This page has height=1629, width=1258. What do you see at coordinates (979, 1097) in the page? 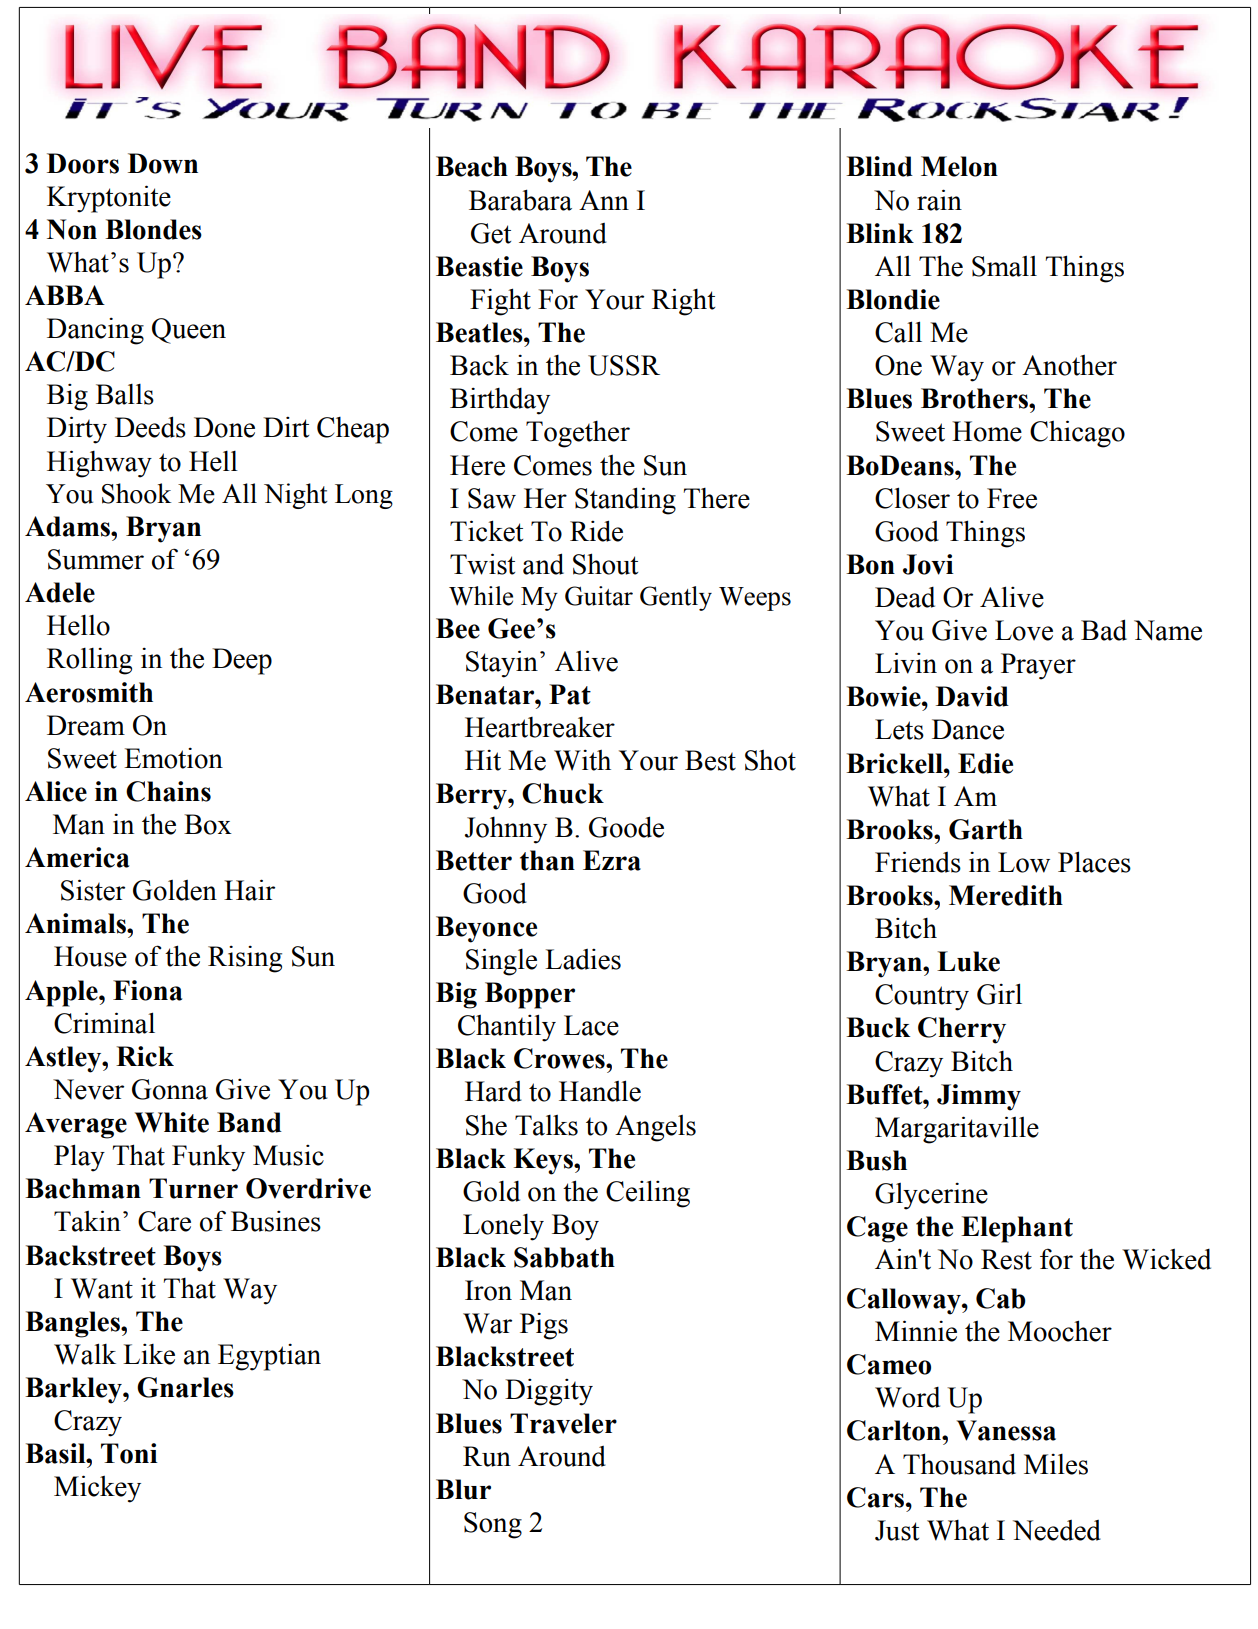
I see `Jimmy` at bounding box center [979, 1097].
